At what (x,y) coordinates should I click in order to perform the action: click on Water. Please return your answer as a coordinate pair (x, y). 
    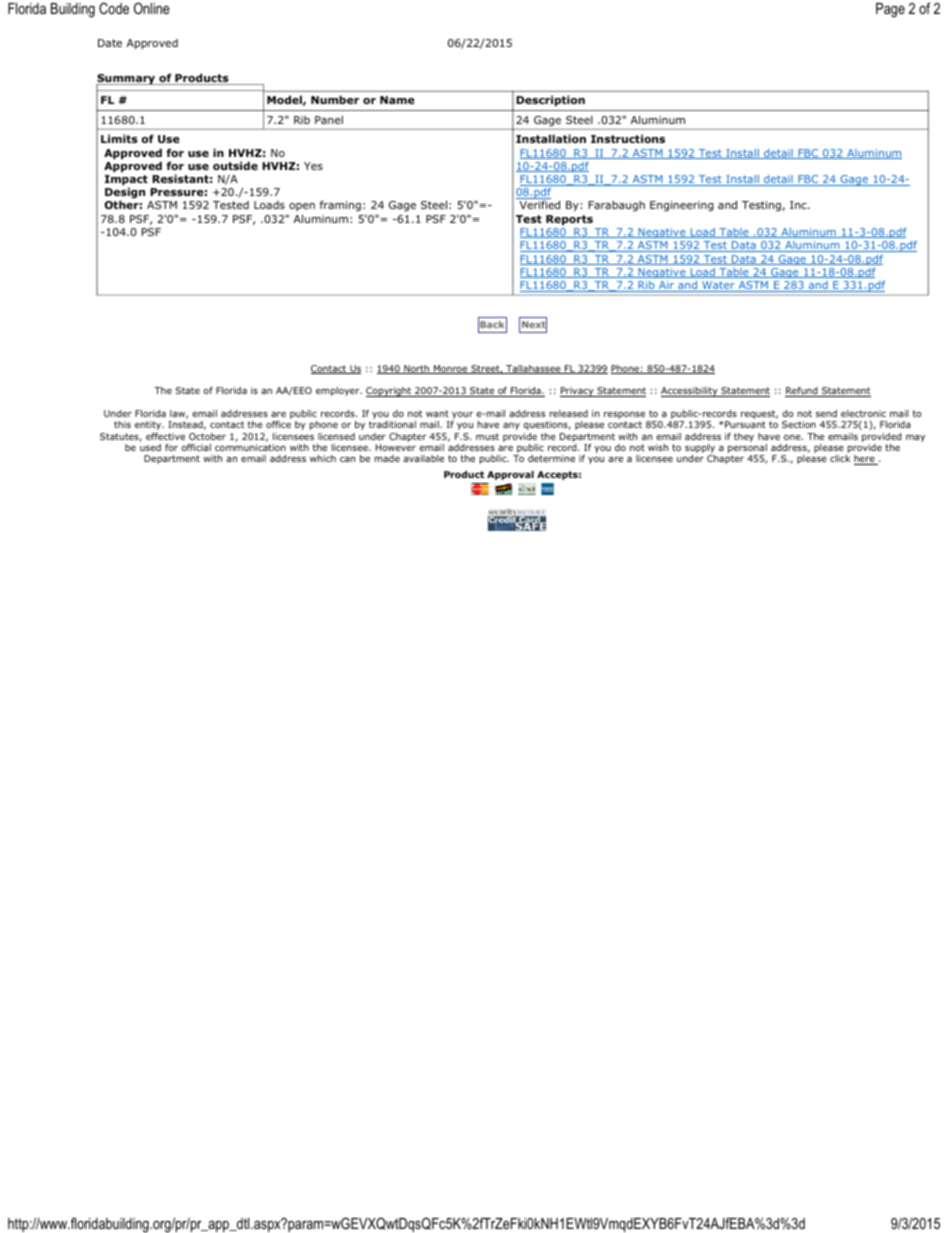
    Looking at the image, I should click on (718, 286).
